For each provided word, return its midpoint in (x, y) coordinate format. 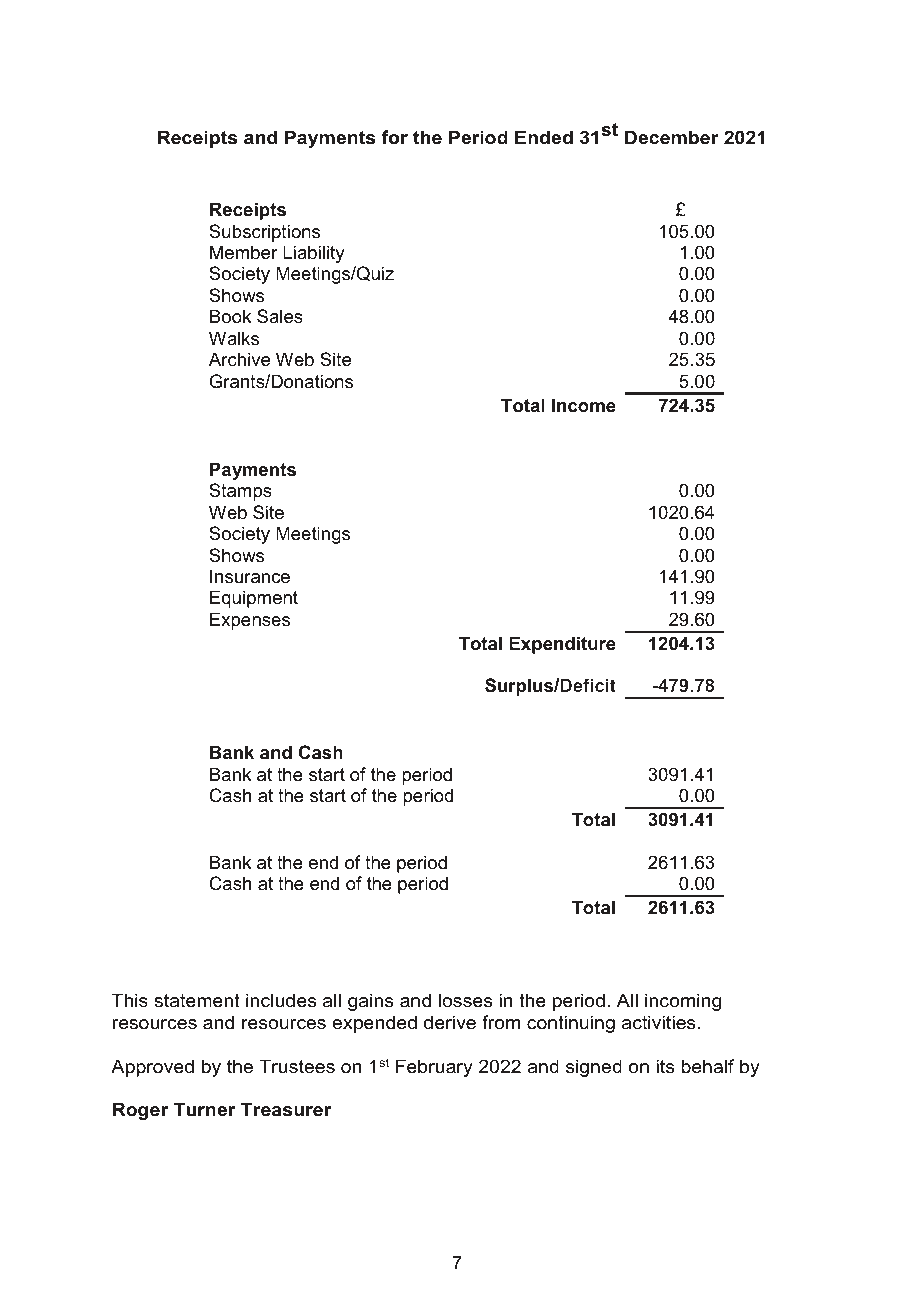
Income (584, 405)
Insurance (250, 576)
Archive (239, 359)
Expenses (250, 621)
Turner (204, 1109)
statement (197, 1001)
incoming (683, 1002)
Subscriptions (264, 233)
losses (465, 1000)
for (394, 137)
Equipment (254, 599)
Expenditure (562, 645)
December (672, 137)
